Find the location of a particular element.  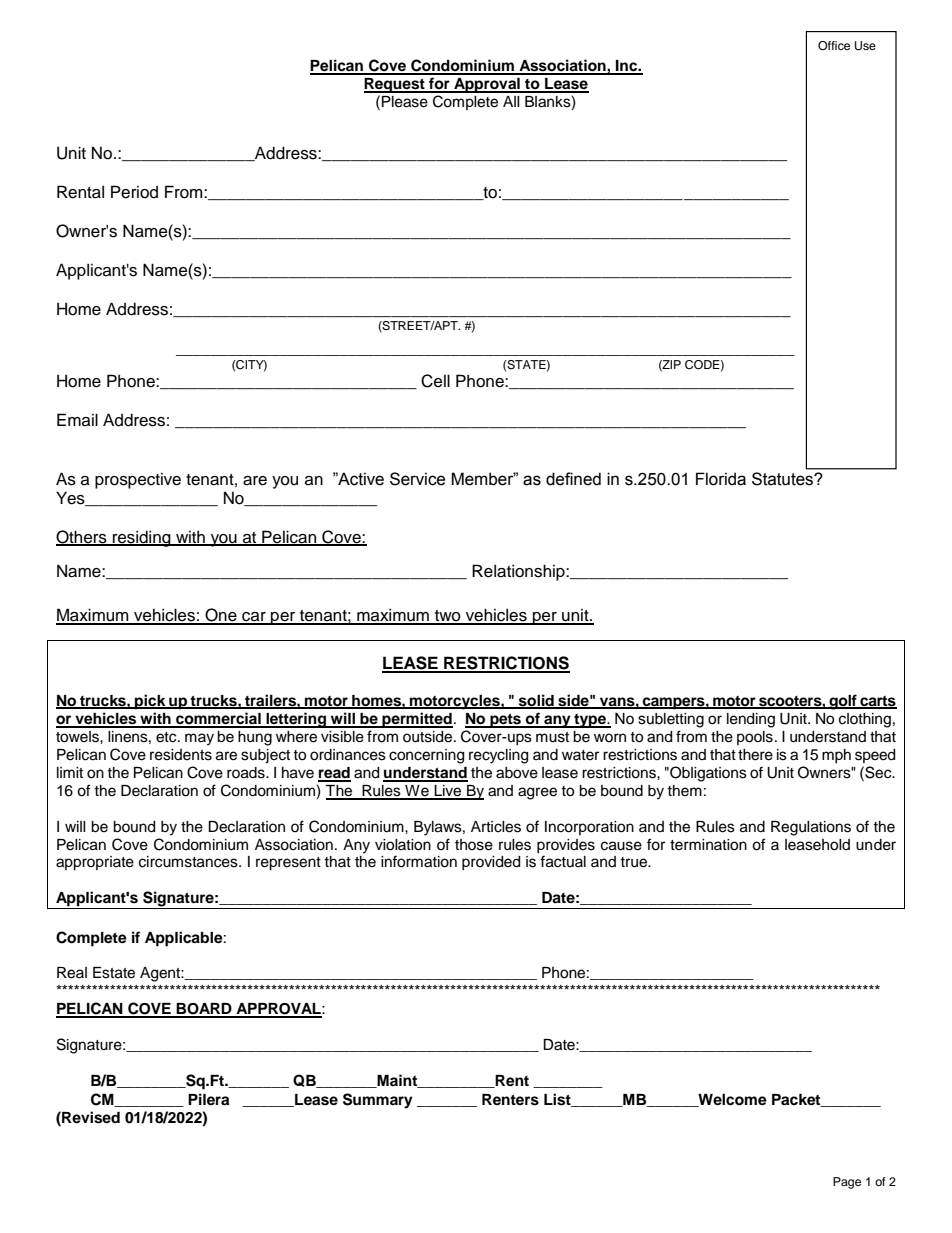

Service is located at coordinates (417, 479).
